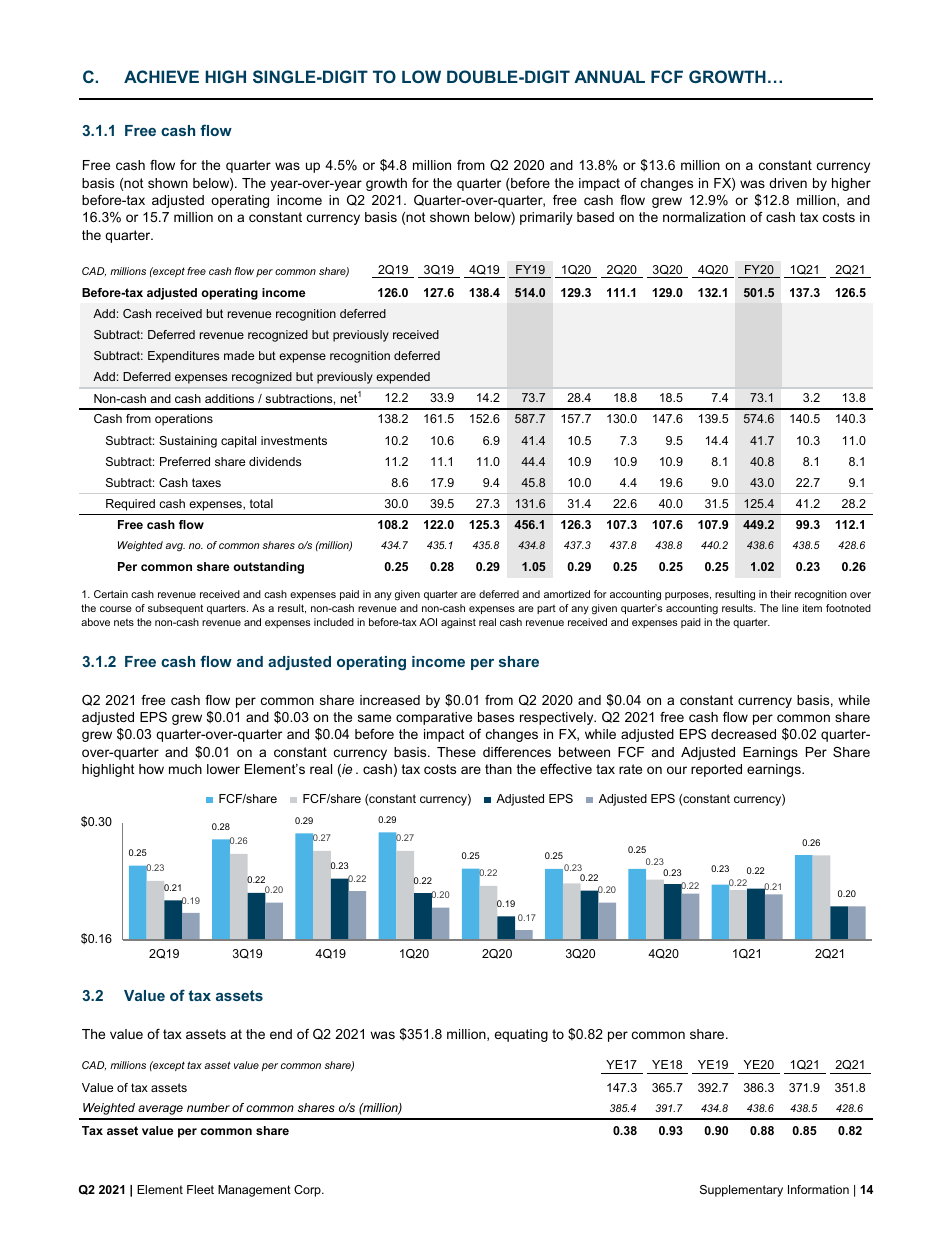 The height and width of the screenshot is (1233, 952). I want to click on line, so click(790, 608).
